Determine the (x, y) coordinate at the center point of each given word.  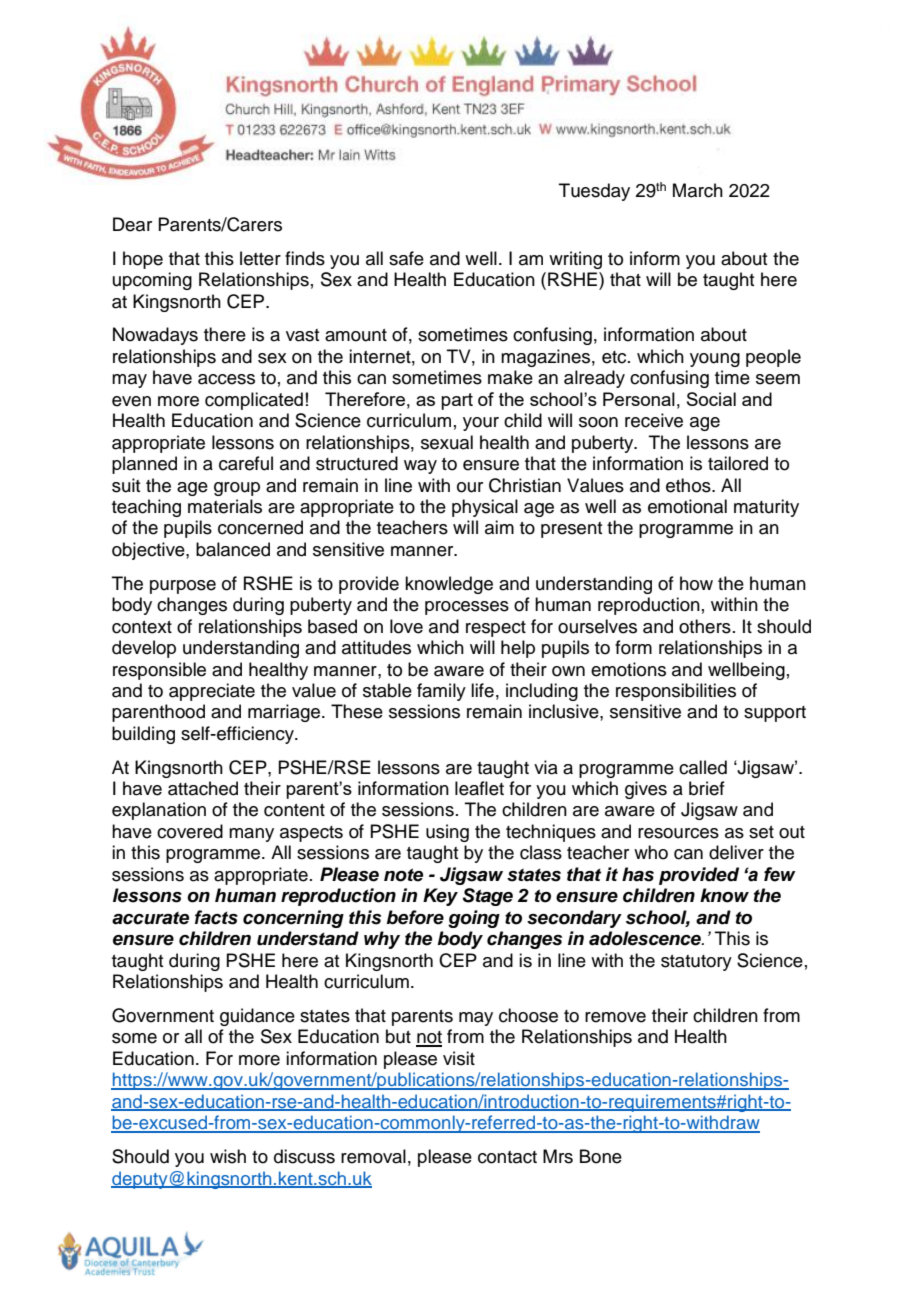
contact (507, 1157)
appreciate (212, 692)
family (441, 692)
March (698, 190)
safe (406, 258)
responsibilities (676, 692)
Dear (132, 224)
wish (228, 1156)
